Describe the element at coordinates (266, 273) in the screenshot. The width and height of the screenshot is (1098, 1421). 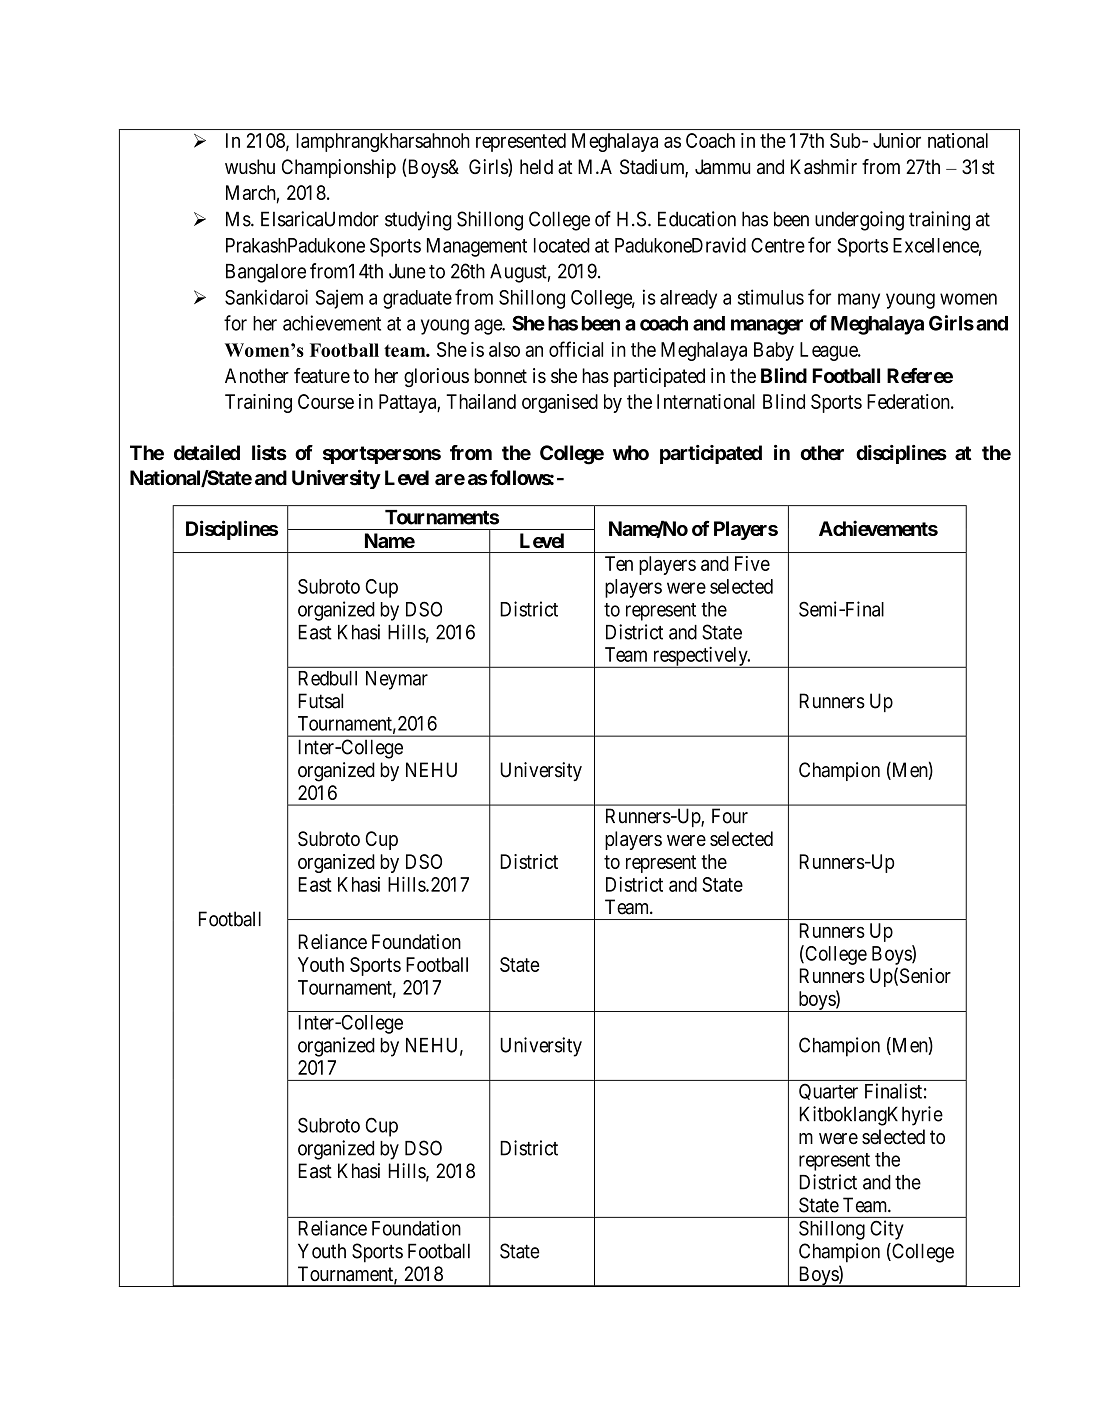
I see `Bangalore` at that location.
